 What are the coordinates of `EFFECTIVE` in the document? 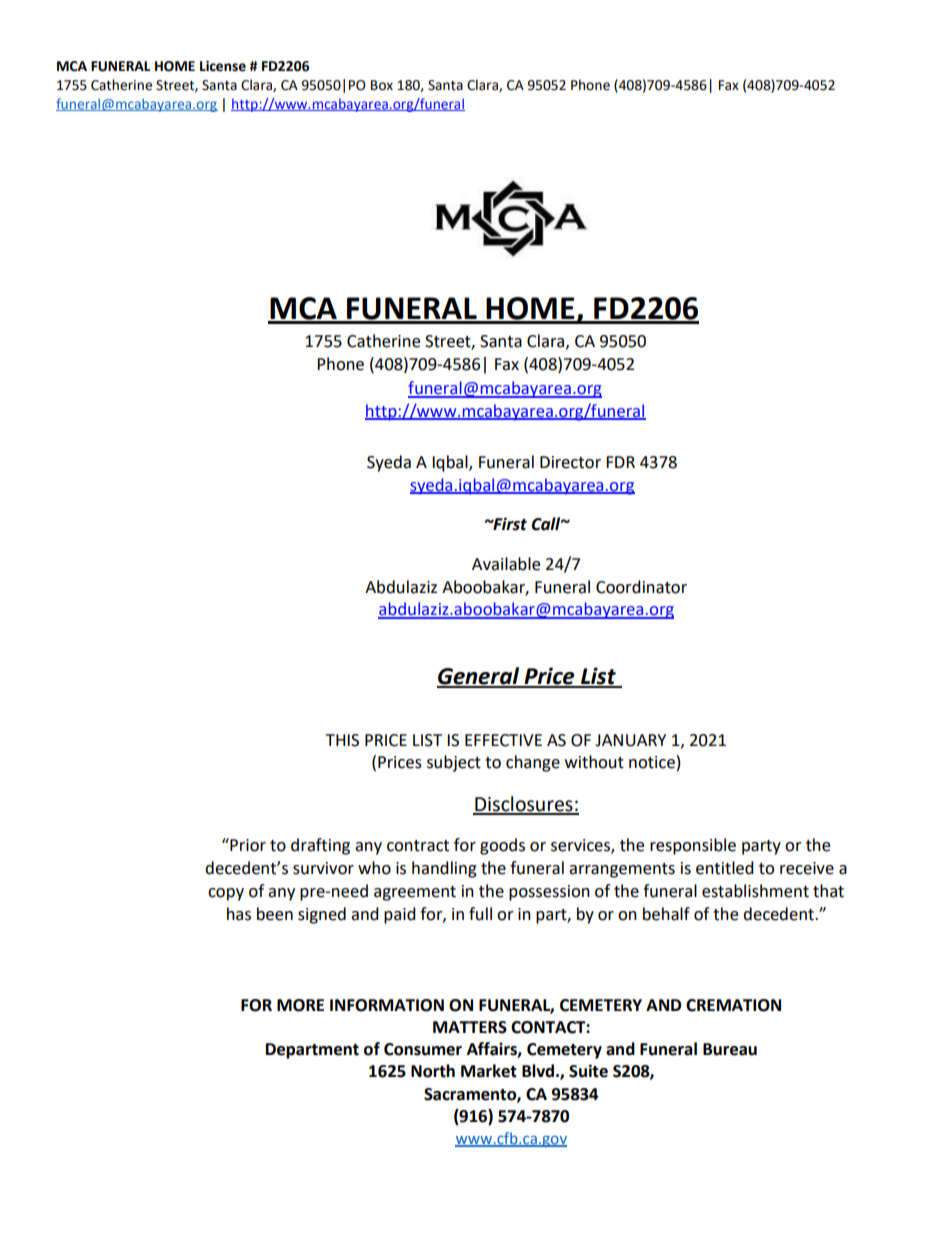 It's located at (503, 740).
